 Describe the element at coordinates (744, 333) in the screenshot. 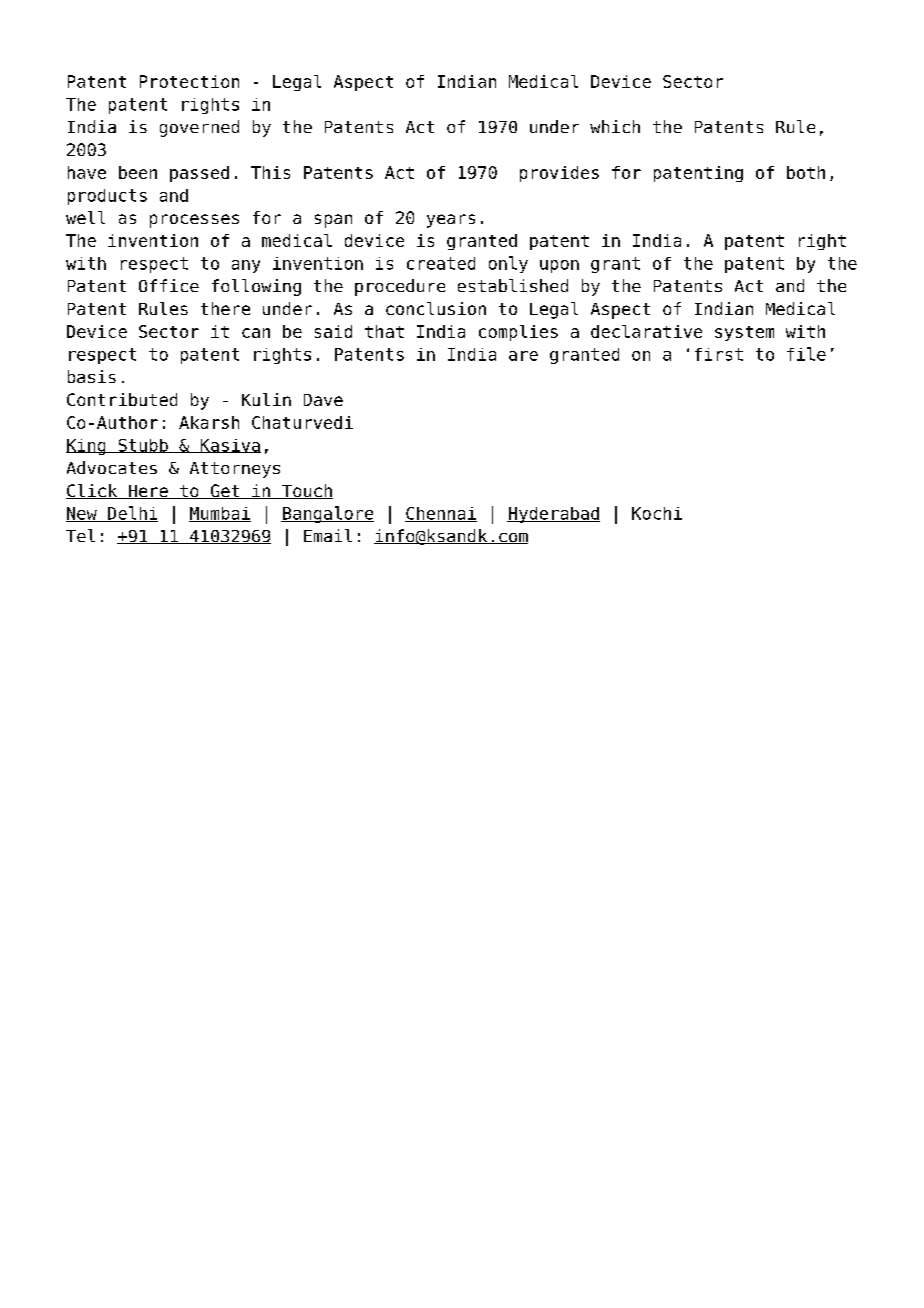

I see `system` at that location.
